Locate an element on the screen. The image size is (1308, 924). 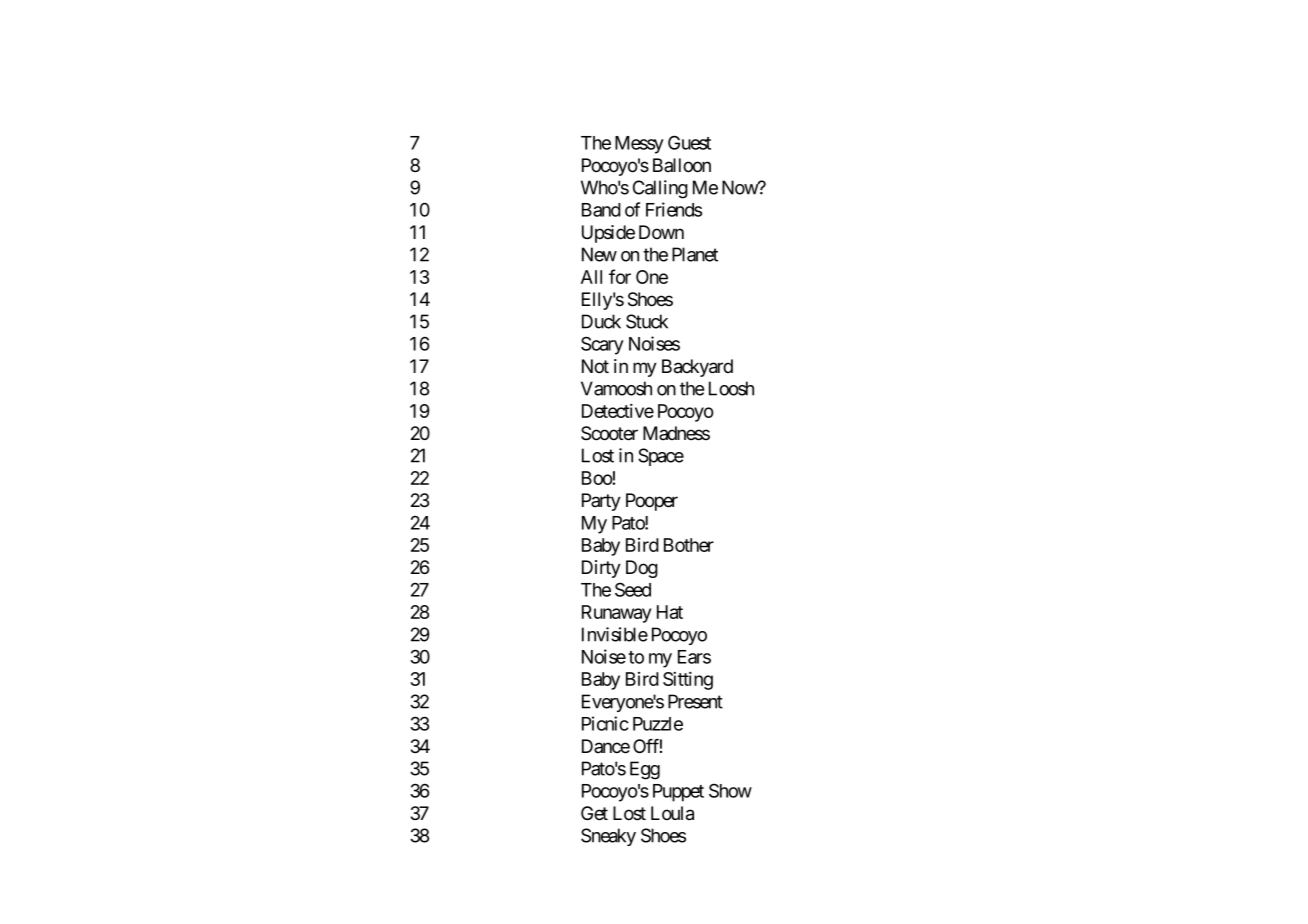
Scary is located at coordinates (602, 345).
